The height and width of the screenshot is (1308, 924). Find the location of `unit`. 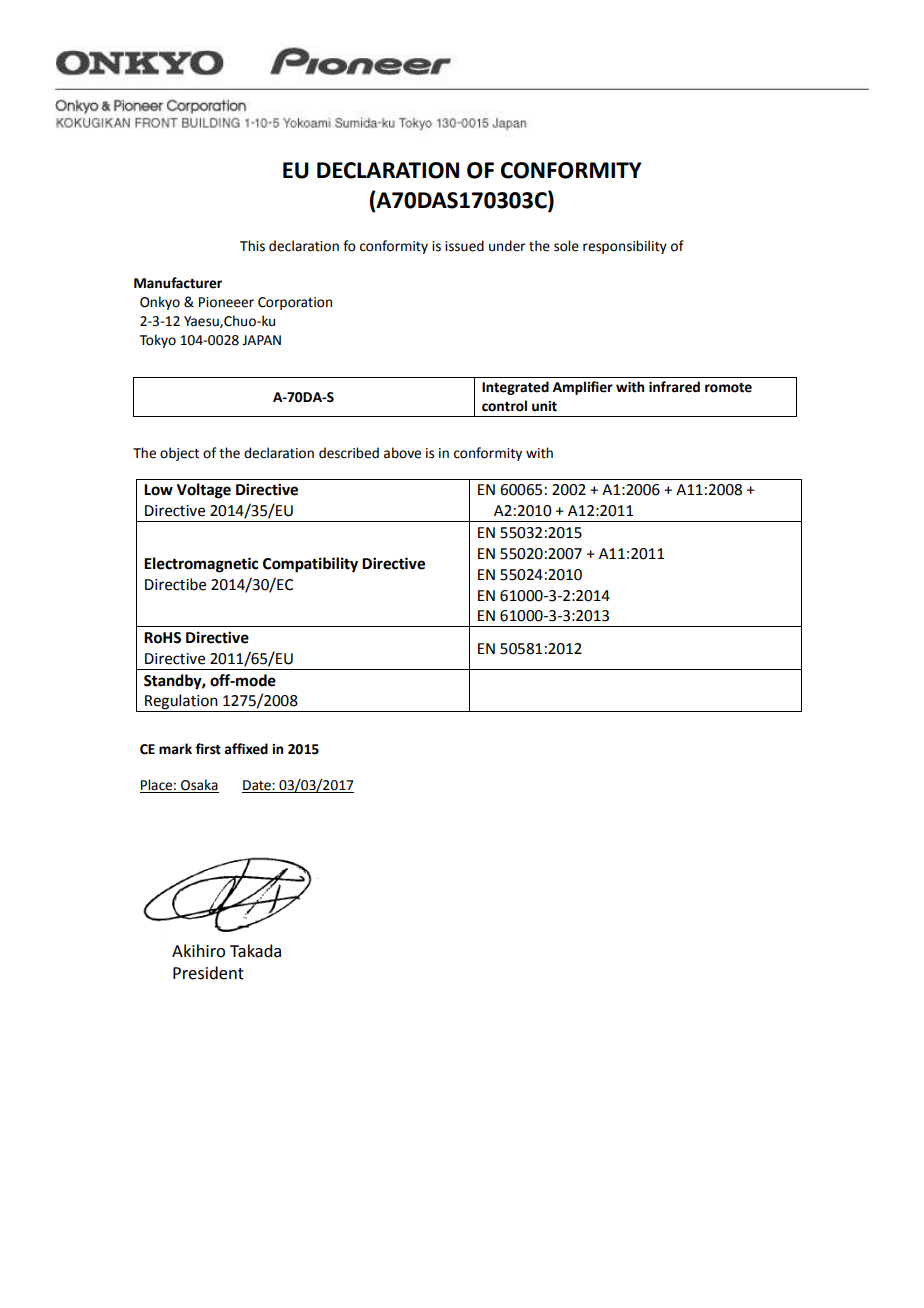

unit is located at coordinates (544, 406).
